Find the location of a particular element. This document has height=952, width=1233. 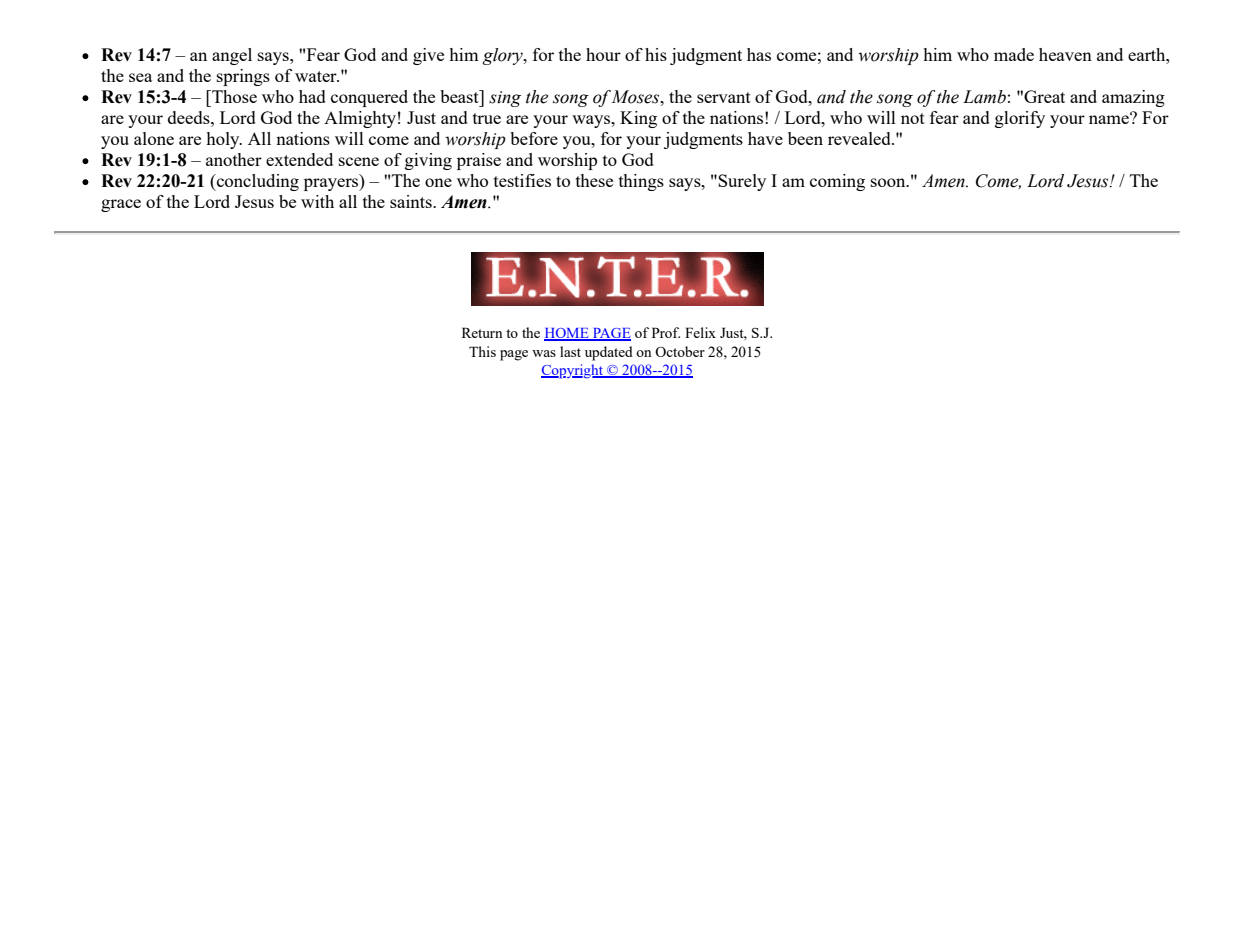

This is located at coordinates (482, 351).
